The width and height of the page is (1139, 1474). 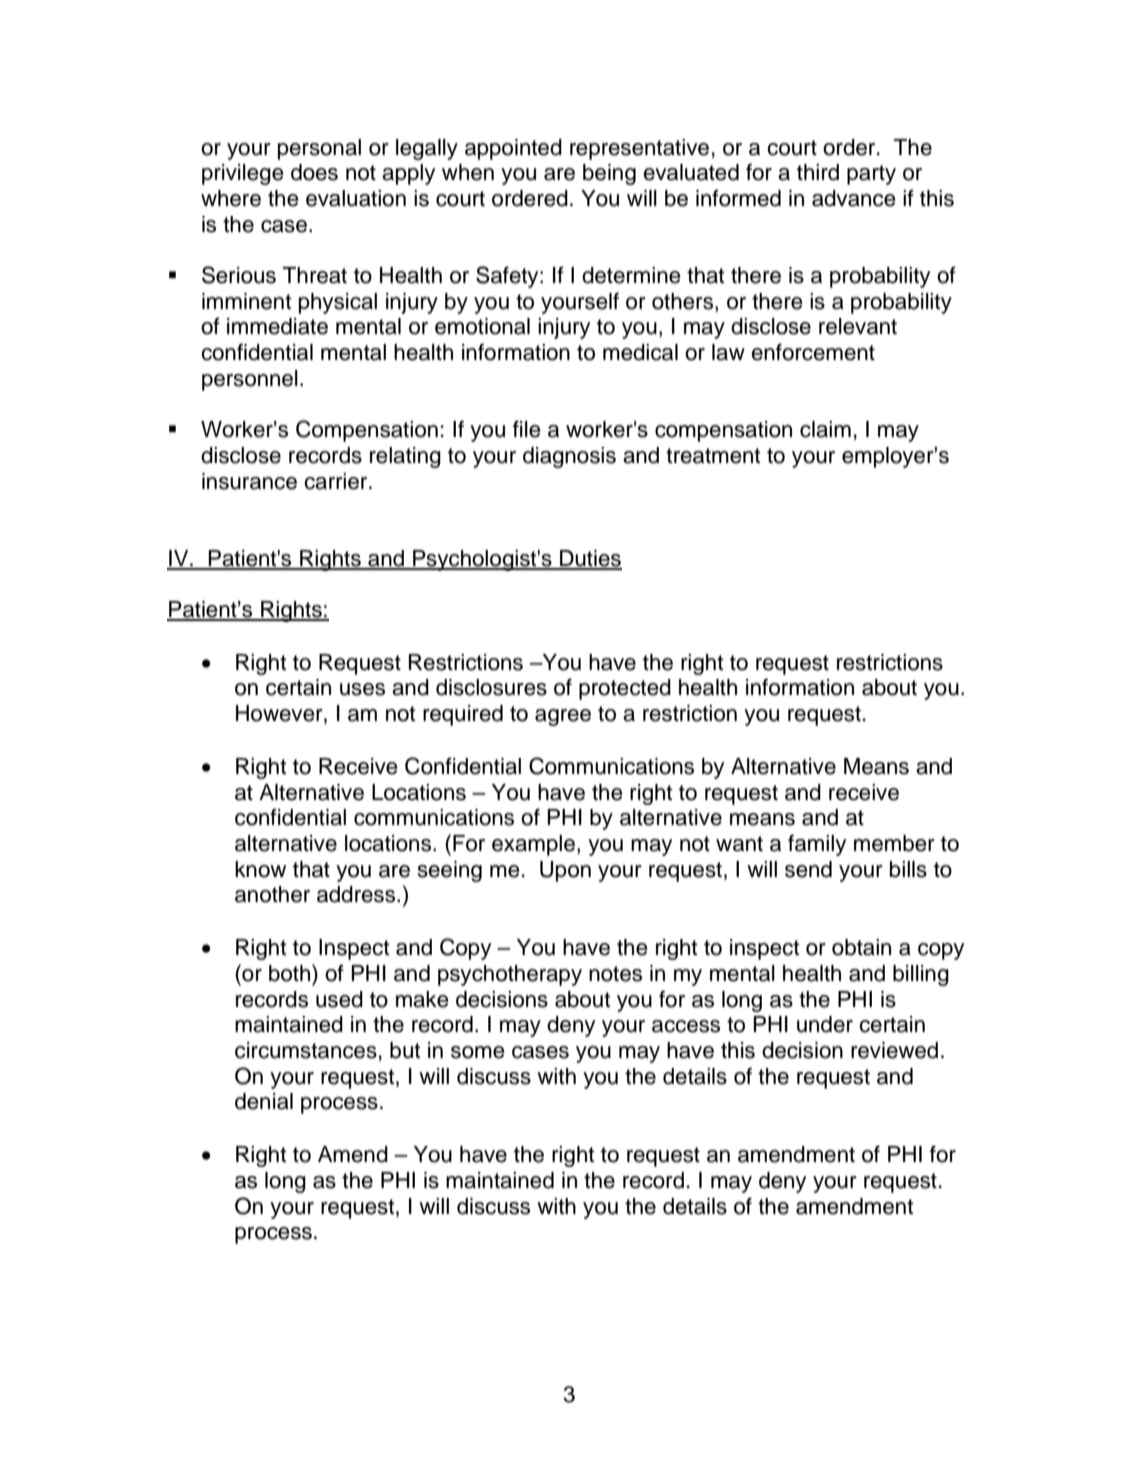 What do you see at coordinates (818, 172) in the page?
I see `third` at bounding box center [818, 172].
